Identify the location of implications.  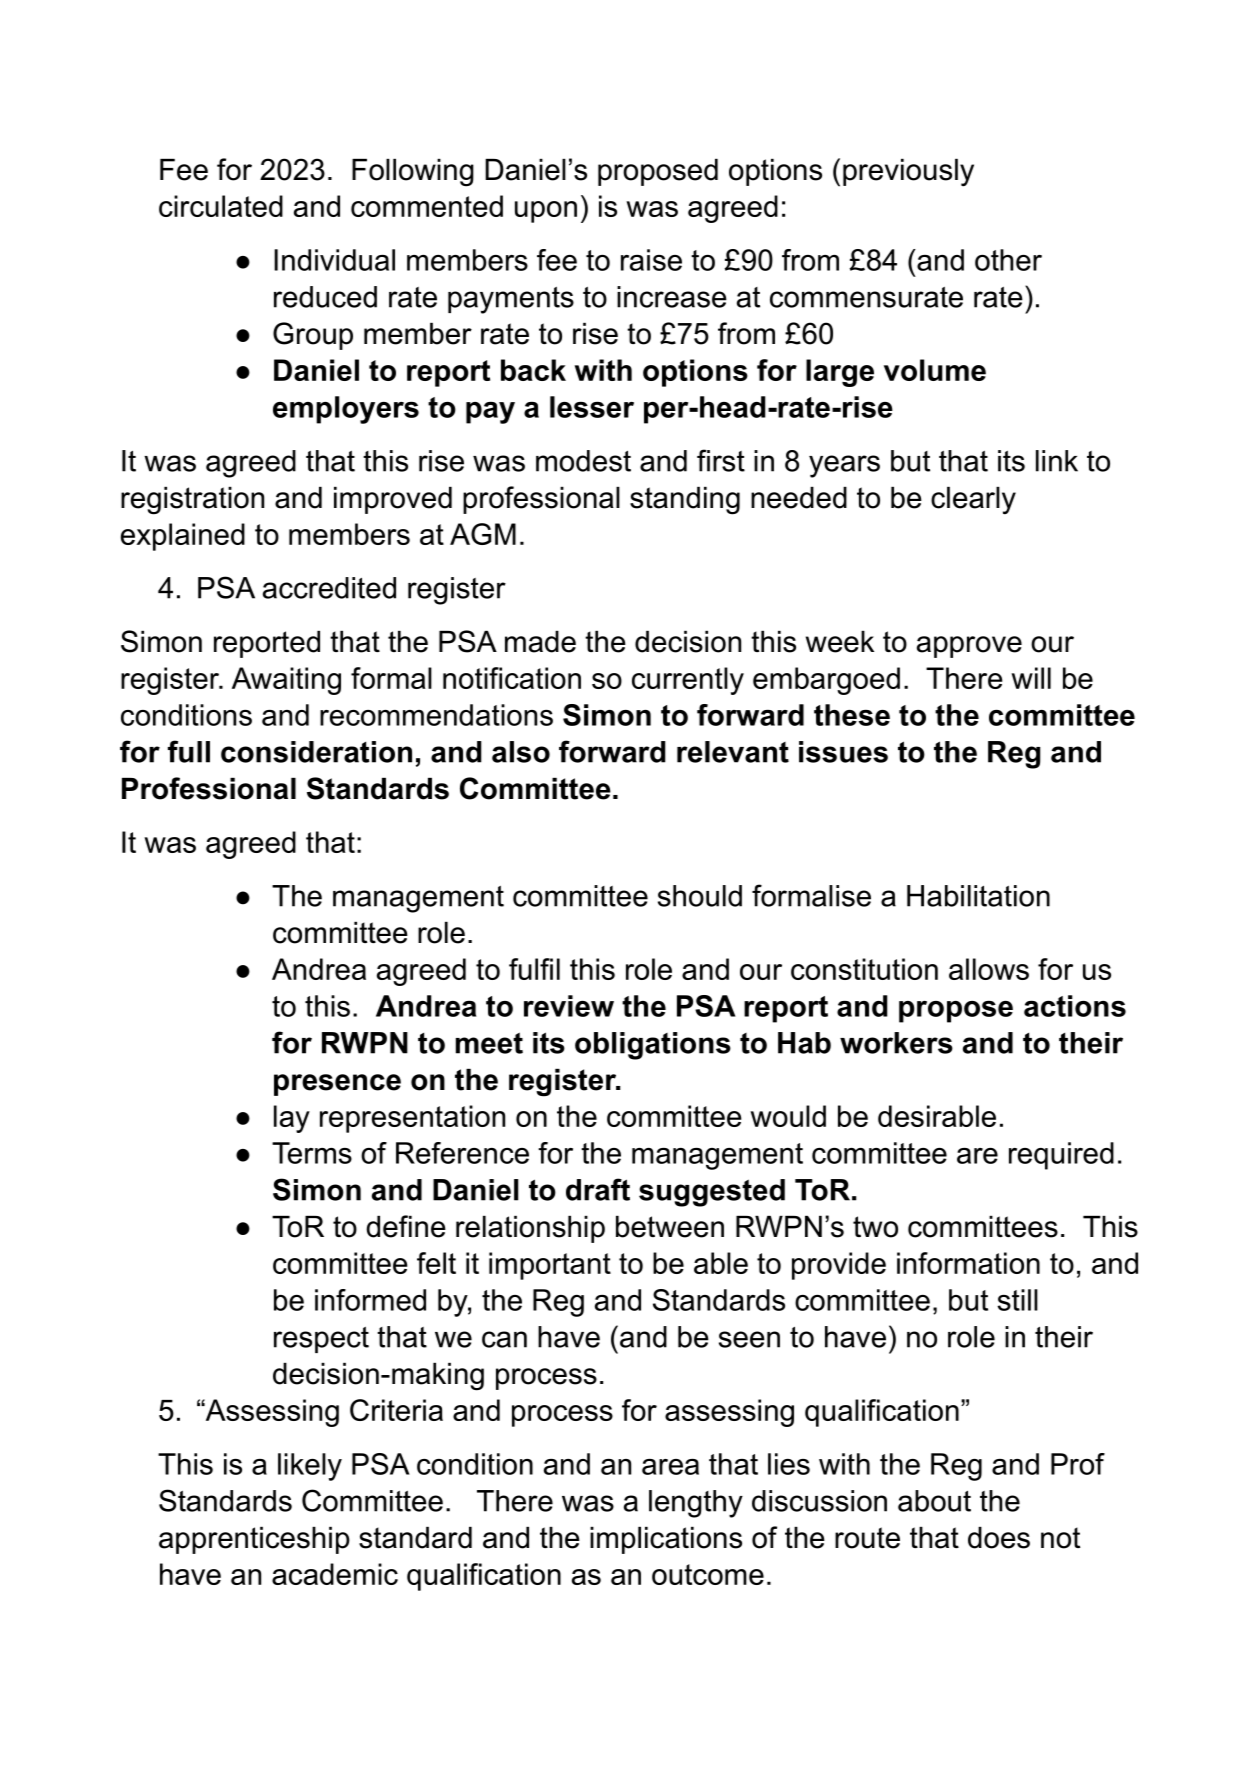
(666, 1540).
